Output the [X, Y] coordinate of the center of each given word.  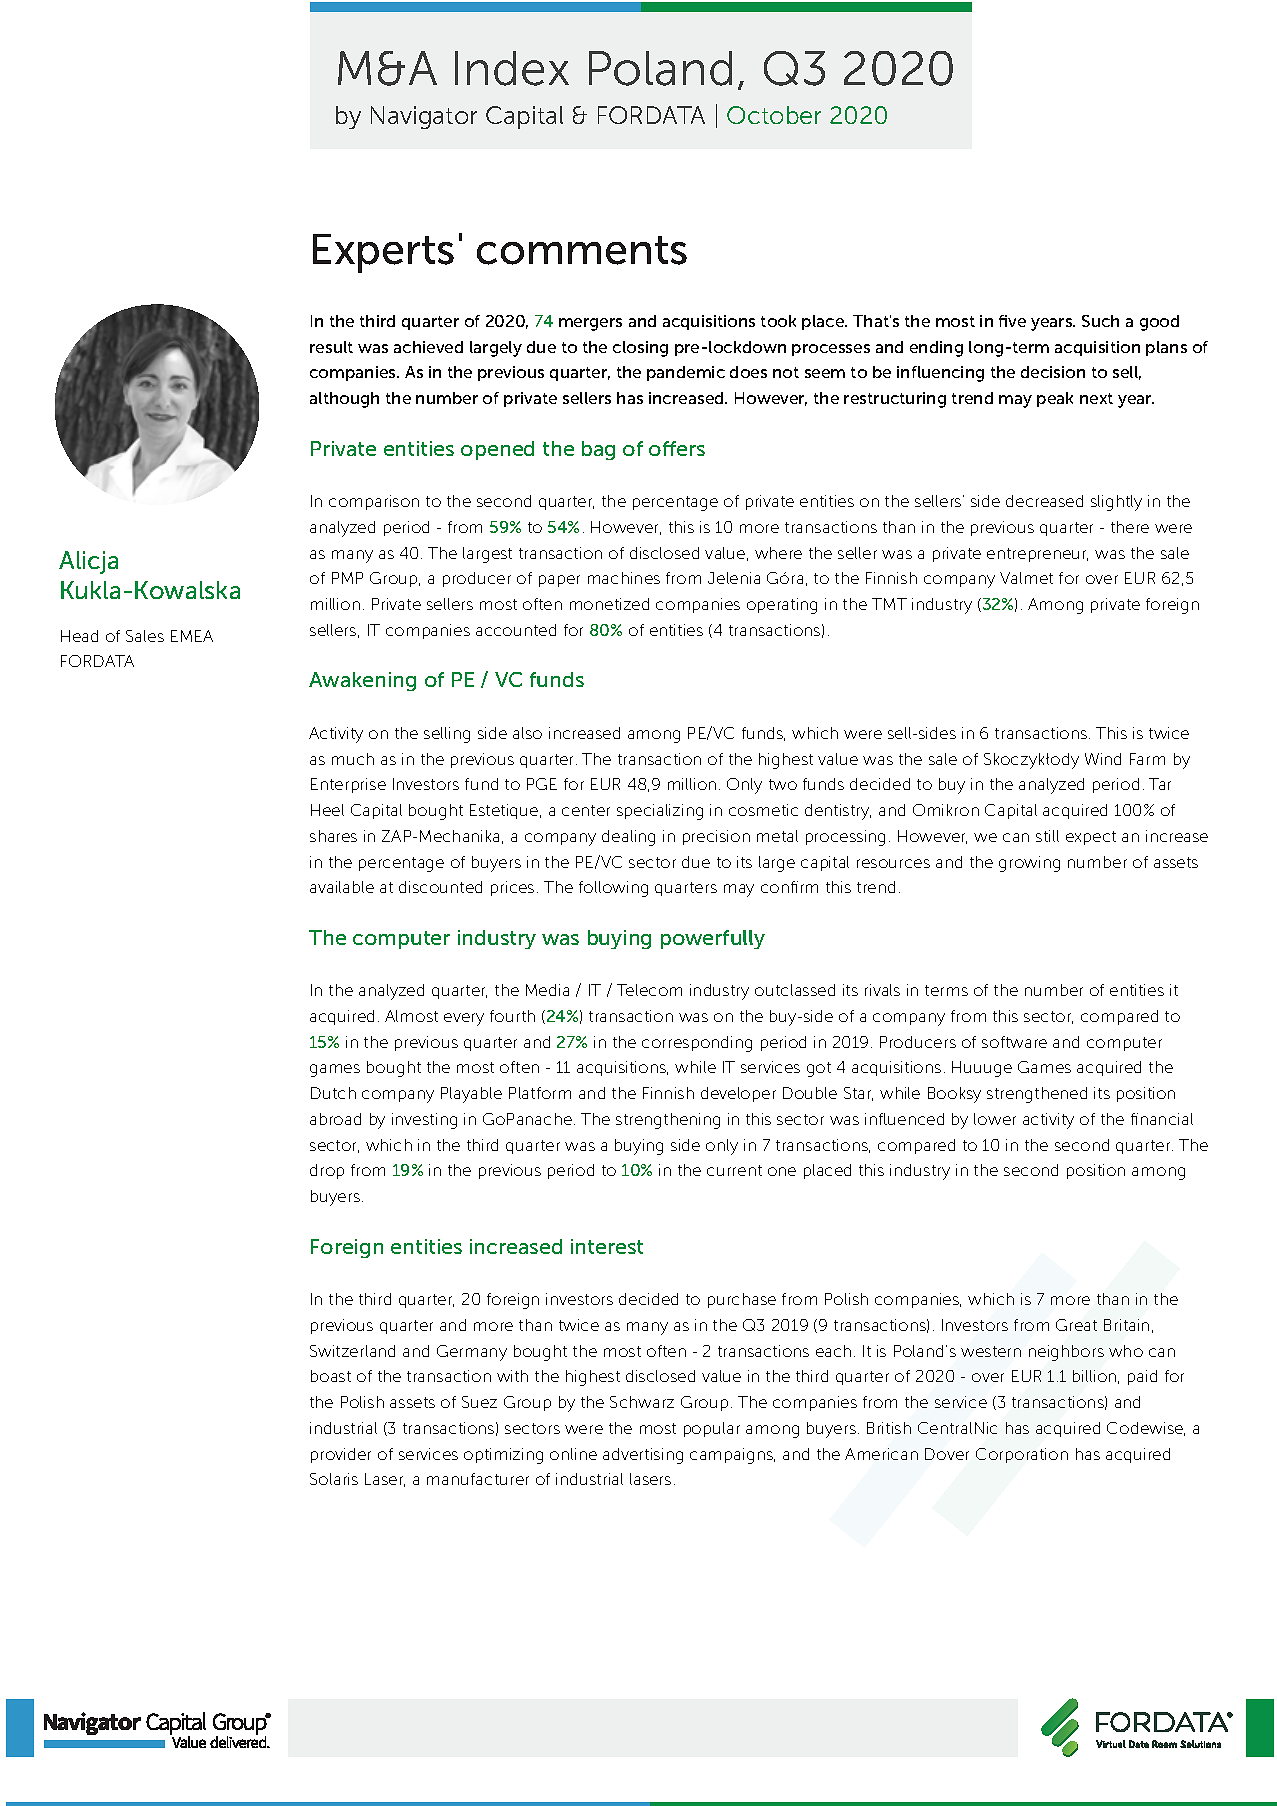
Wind [1103, 759]
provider [341, 1455]
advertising [643, 1456]
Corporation [1022, 1455]
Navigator [424, 117]
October [774, 115]
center [586, 810]
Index [512, 68]
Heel [327, 810]
